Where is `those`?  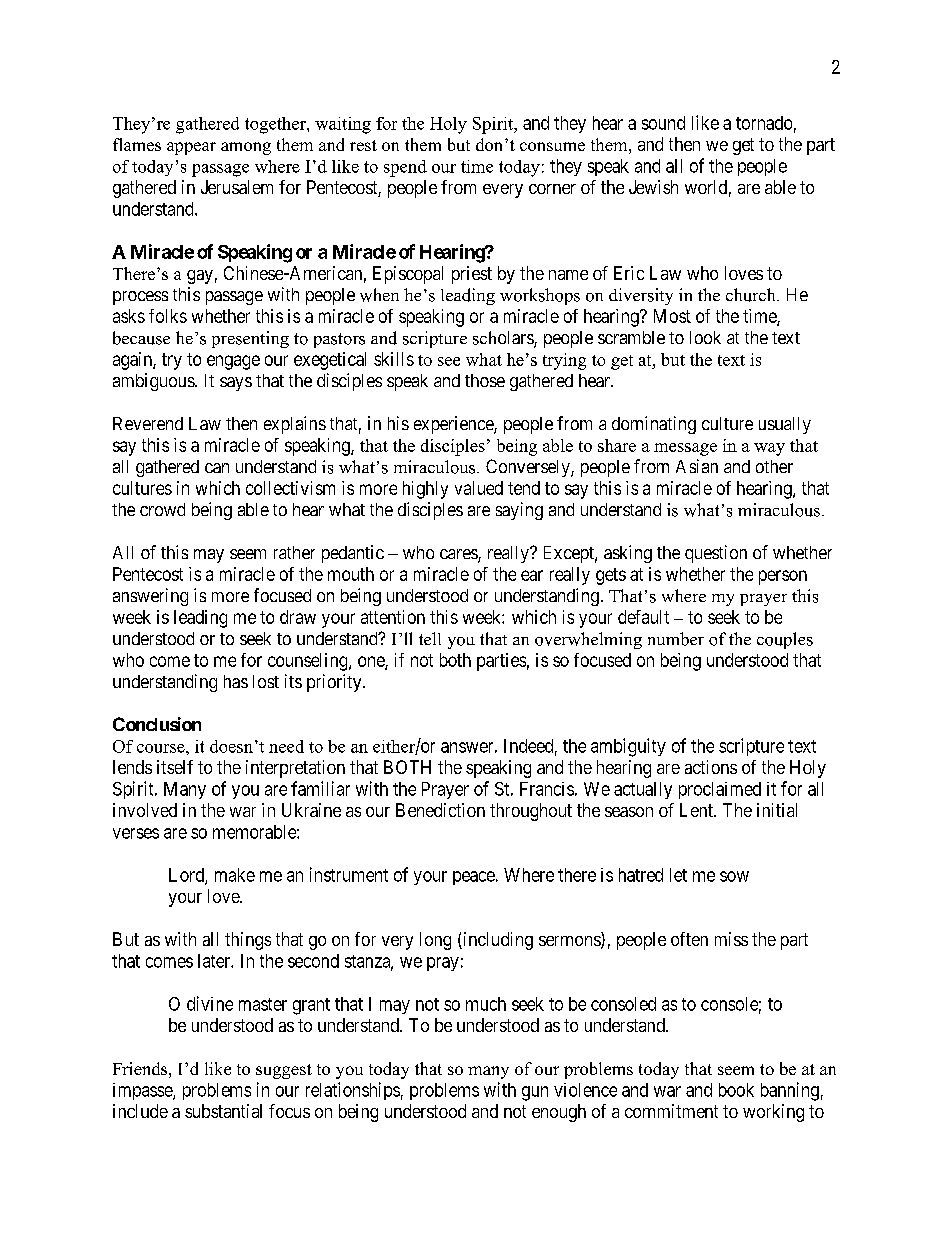 those is located at coordinates (485, 380).
